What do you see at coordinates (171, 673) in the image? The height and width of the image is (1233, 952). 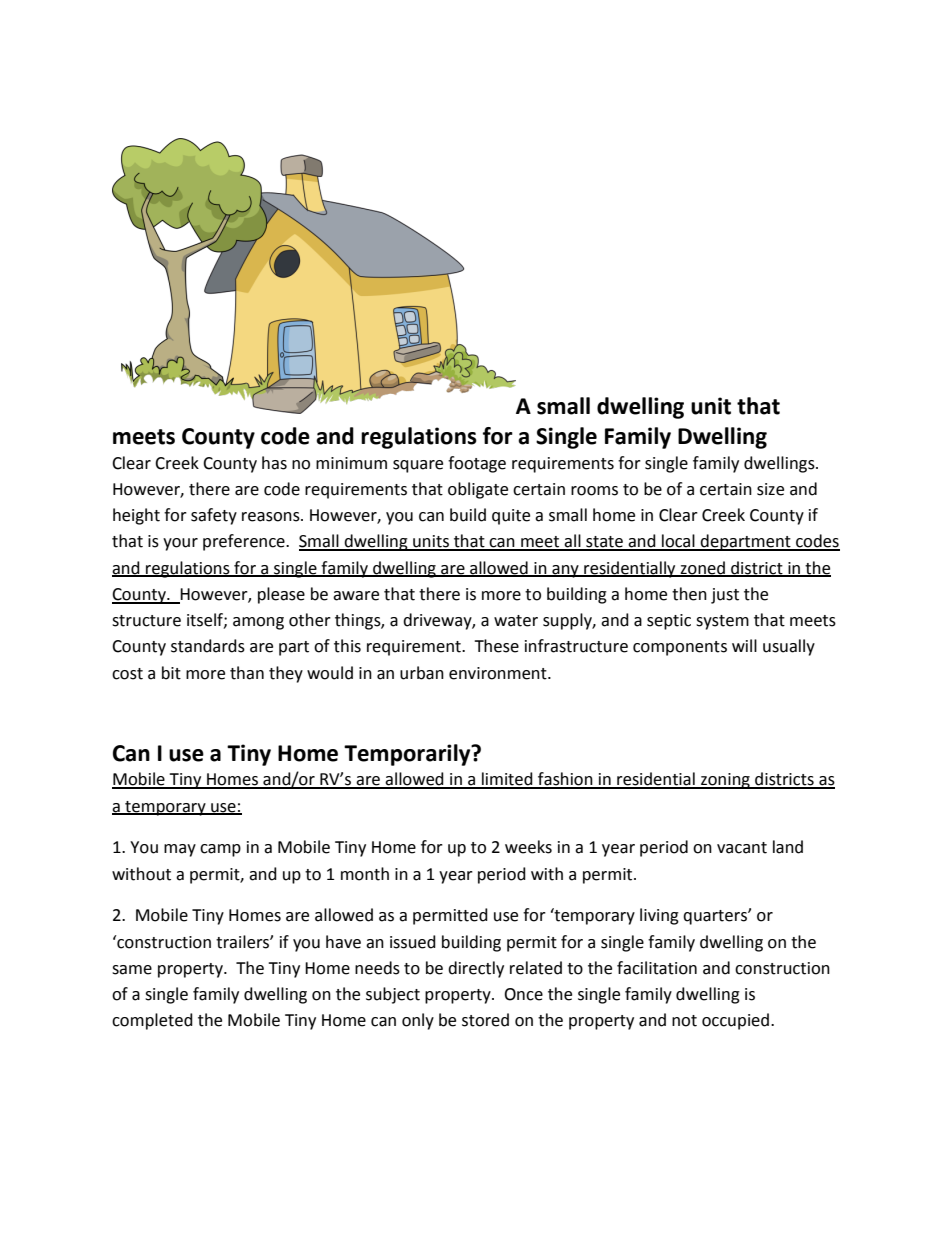 I see `bit` at bounding box center [171, 673].
